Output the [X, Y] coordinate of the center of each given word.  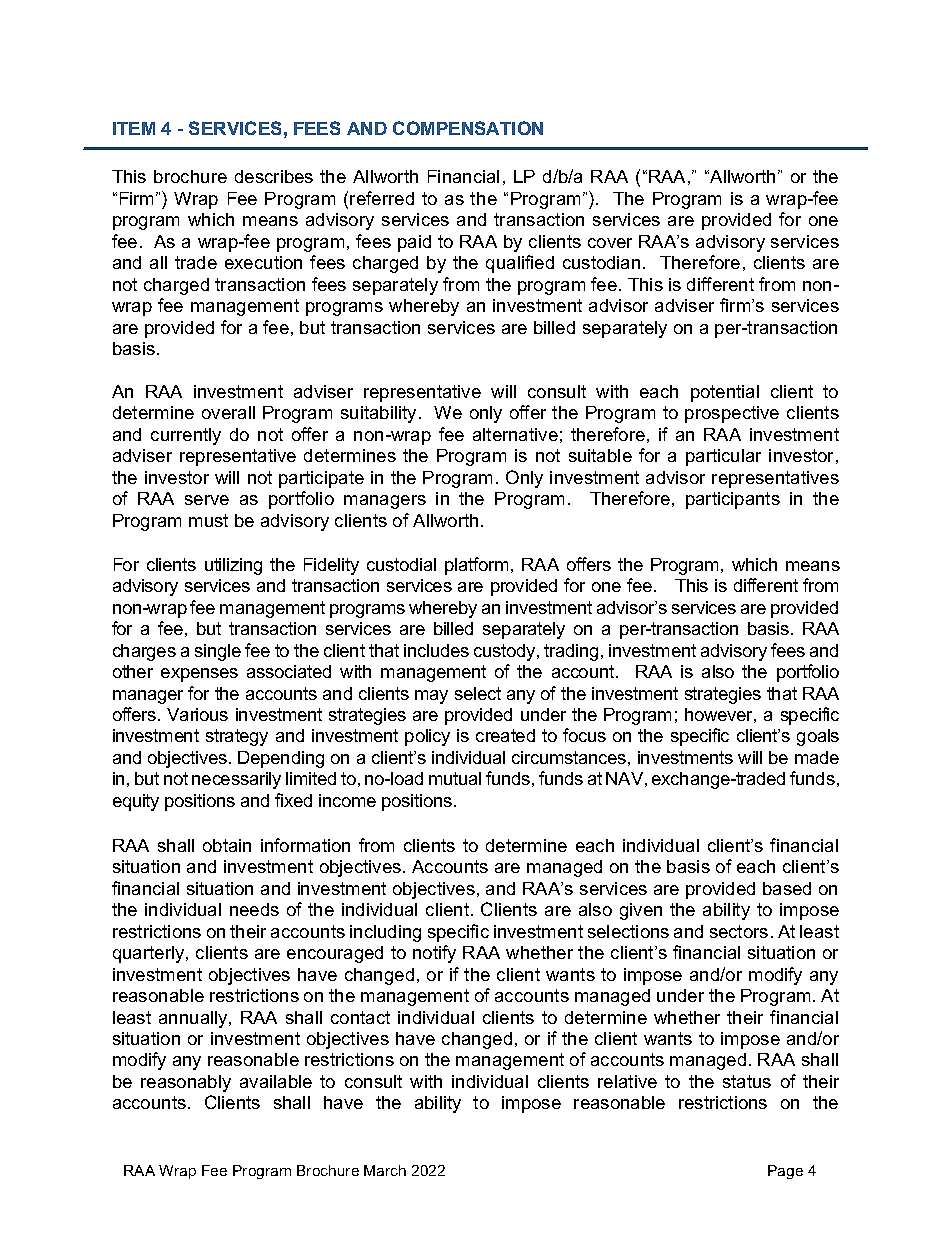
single [218, 652]
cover [610, 243]
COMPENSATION [468, 128]
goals [818, 737]
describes [274, 176]
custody [506, 652]
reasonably [186, 1083]
